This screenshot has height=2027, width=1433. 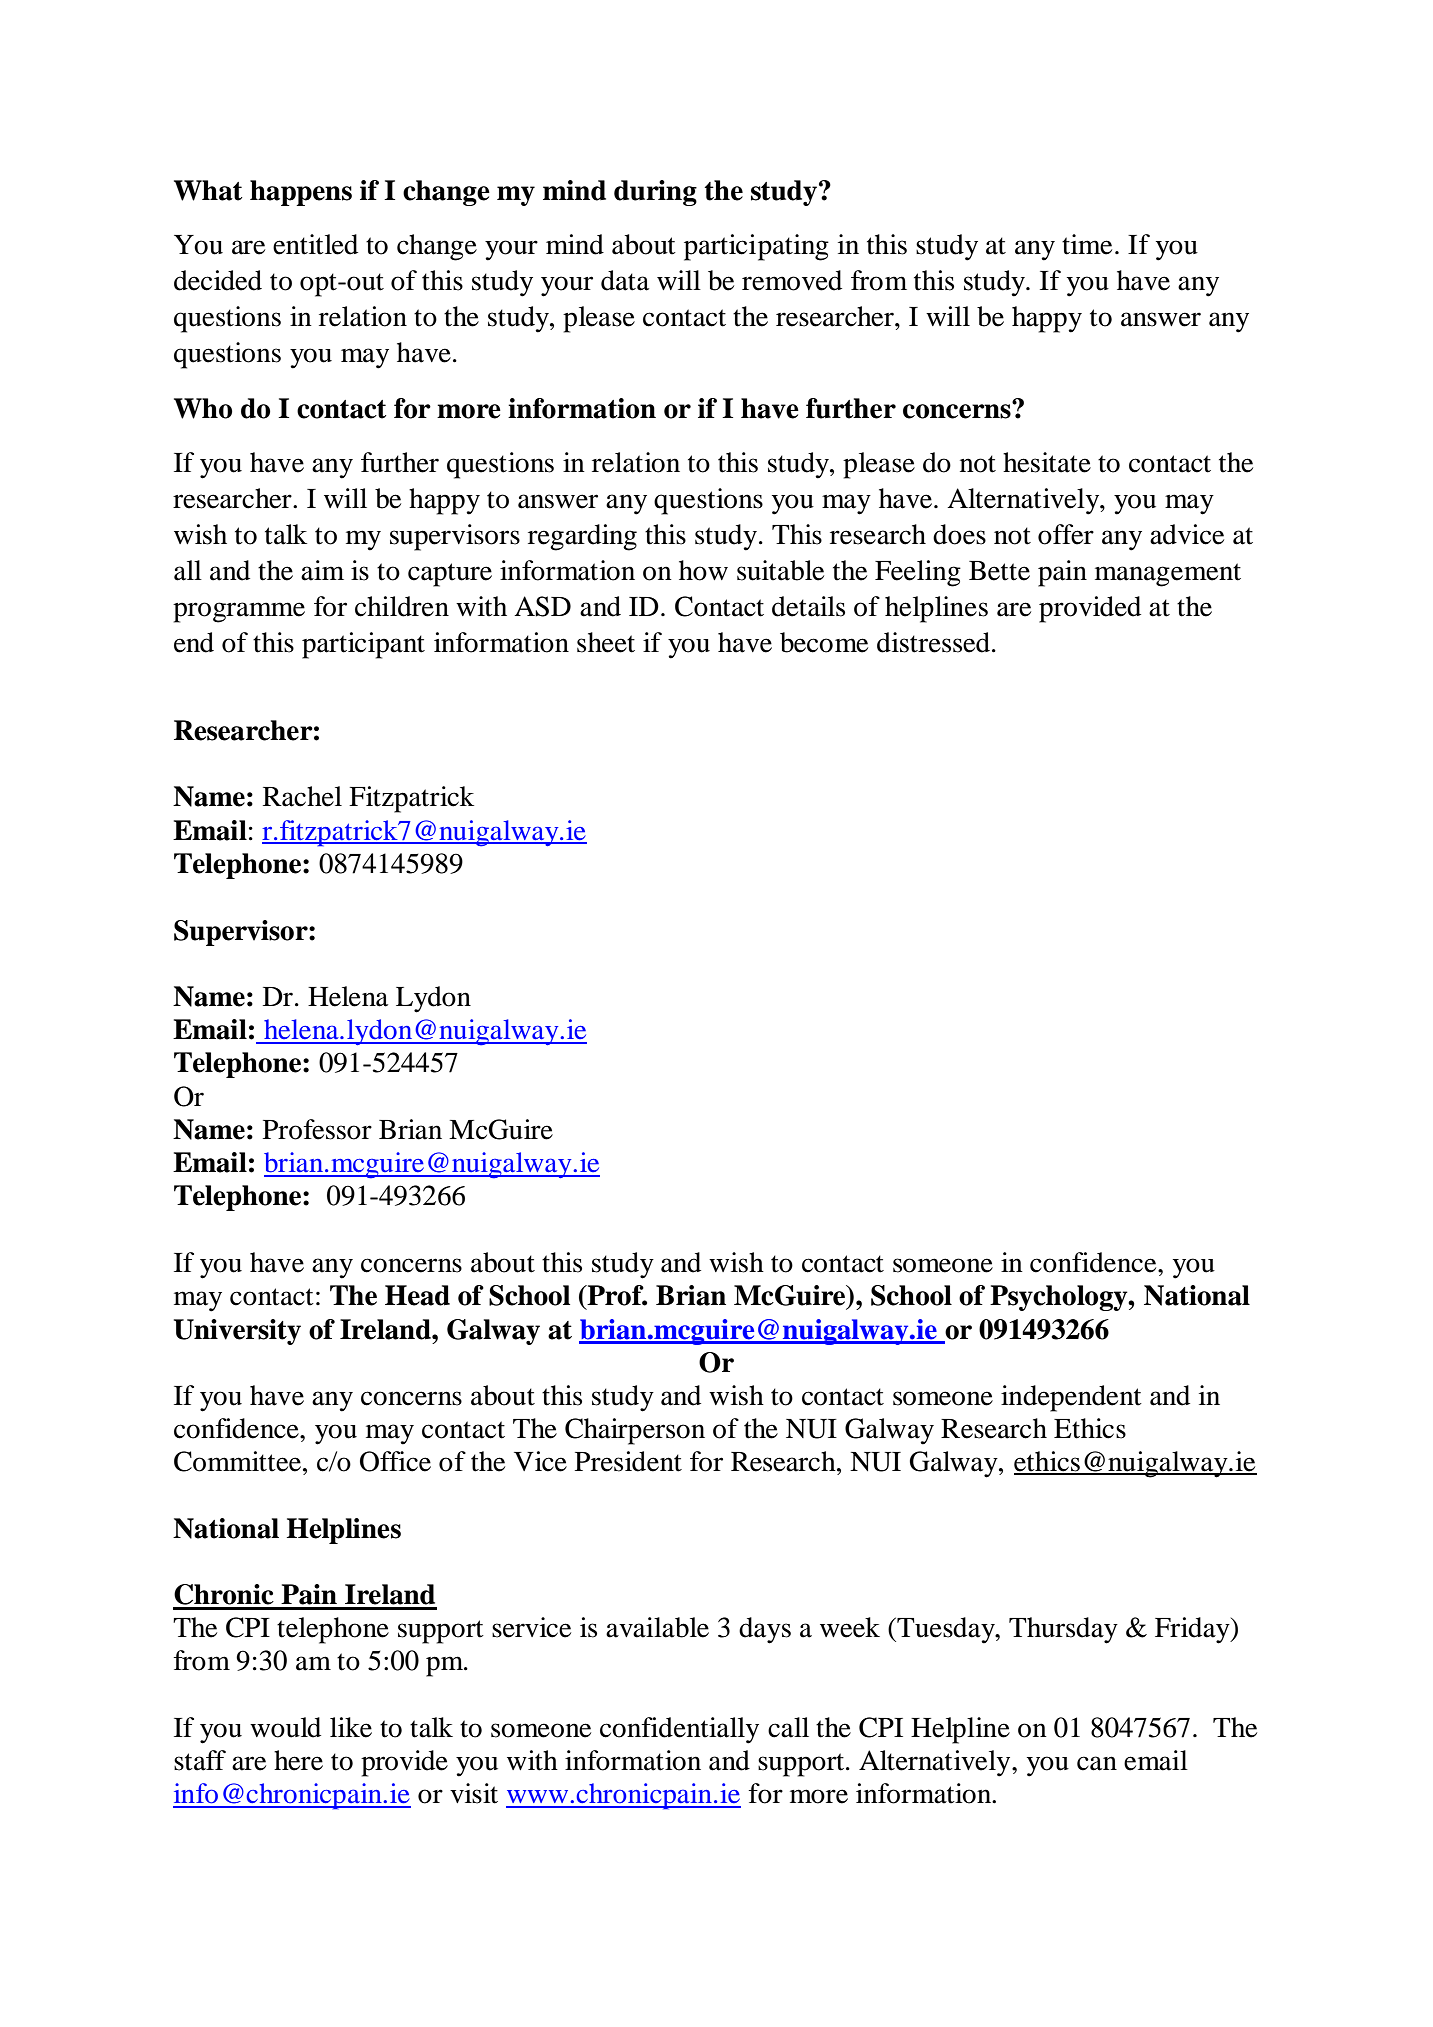 I want to click on distressed, so click(x=933, y=642).
